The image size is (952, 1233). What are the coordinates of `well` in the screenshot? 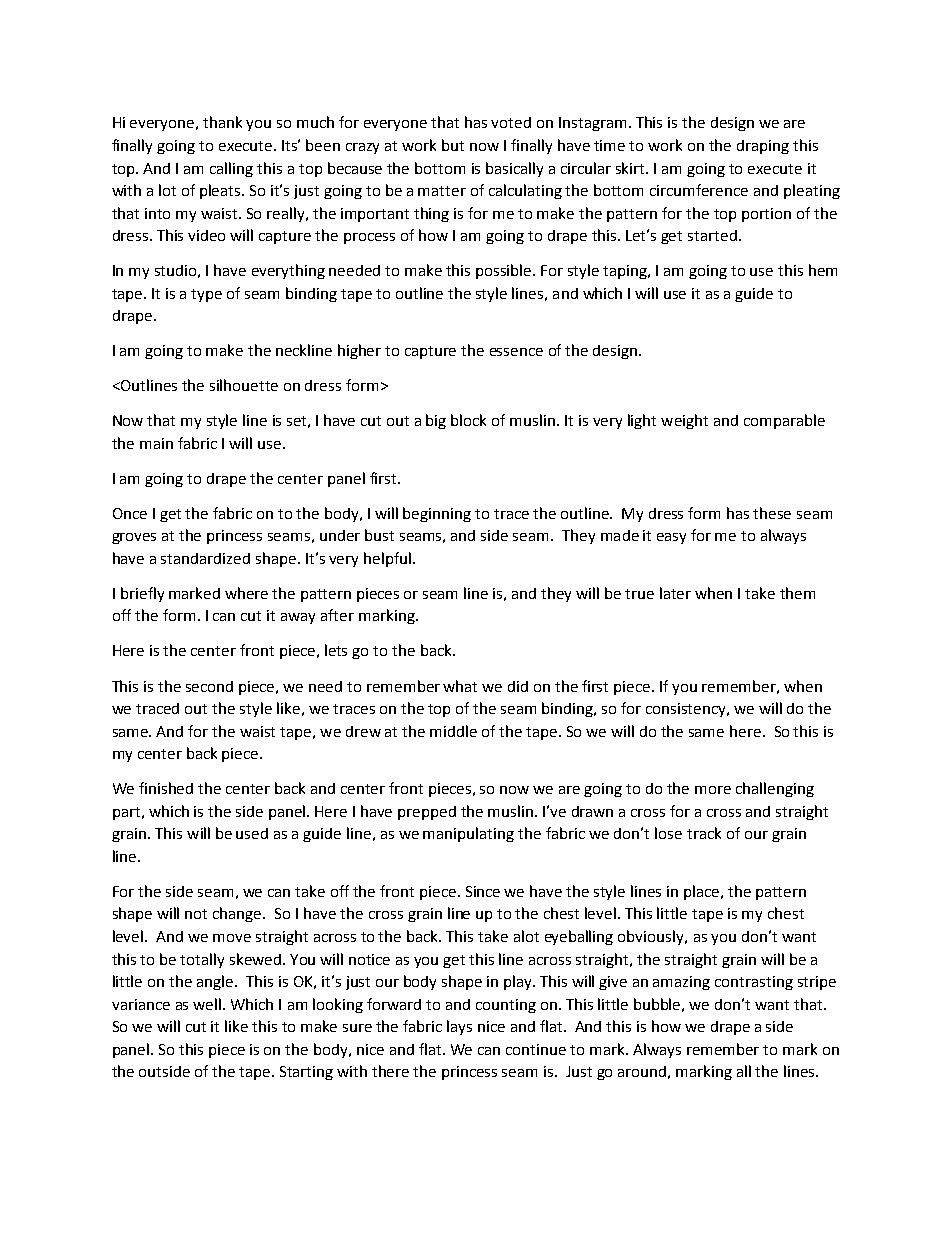 It's located at (207, 1004).
